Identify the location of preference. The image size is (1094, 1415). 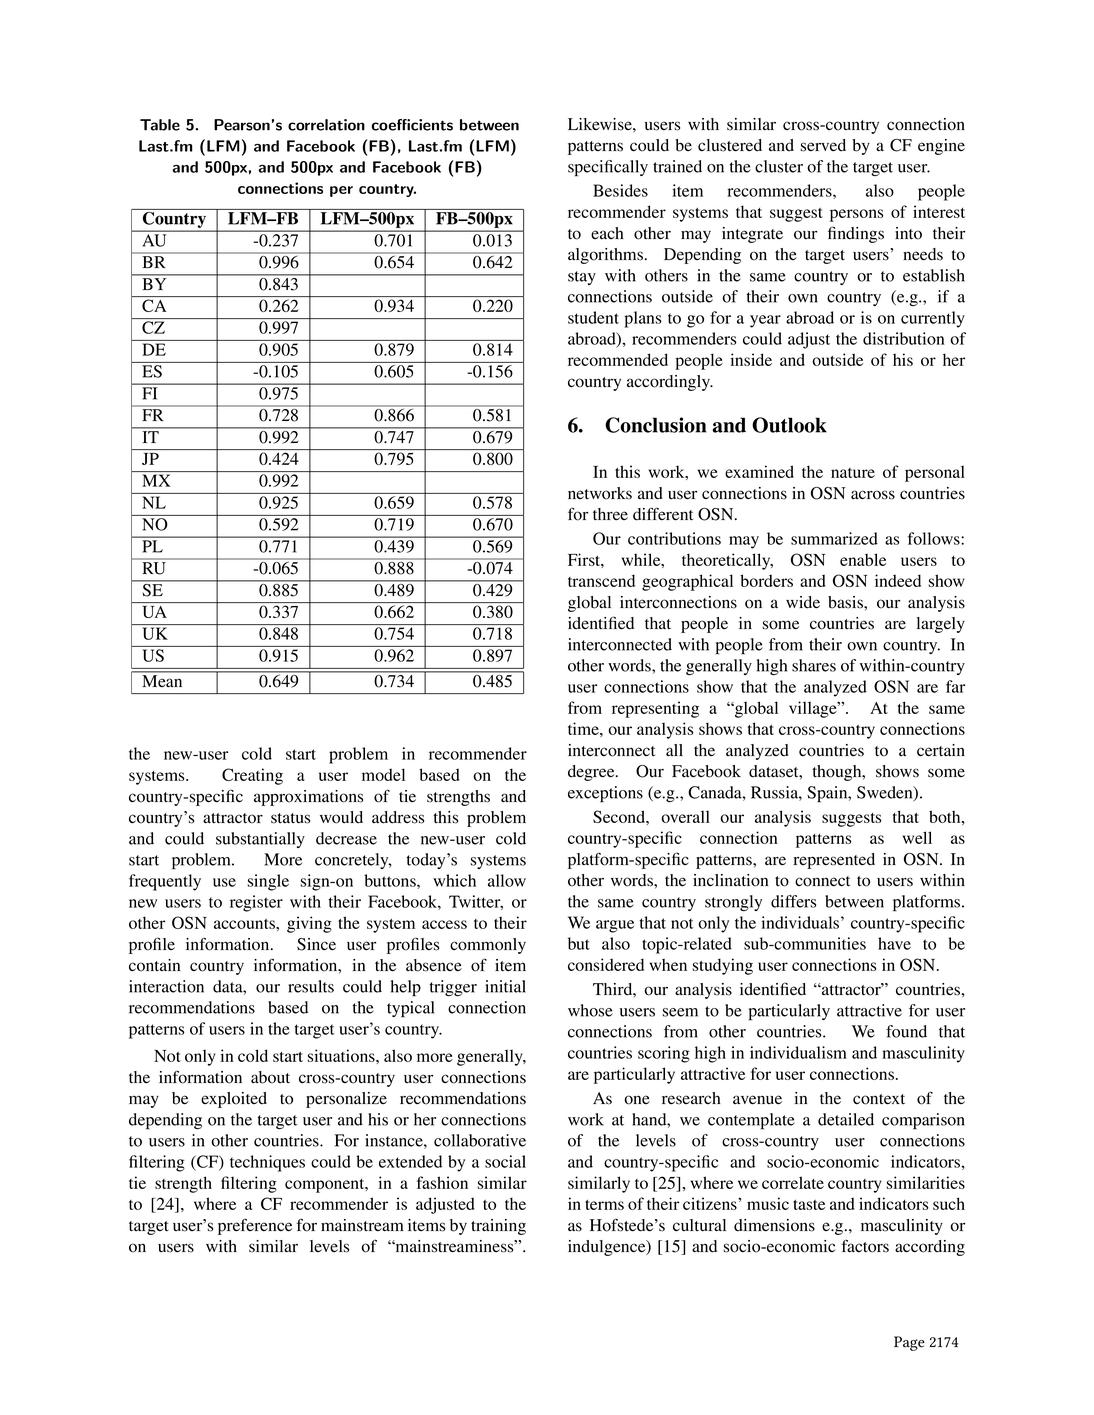
(255, 1227).
